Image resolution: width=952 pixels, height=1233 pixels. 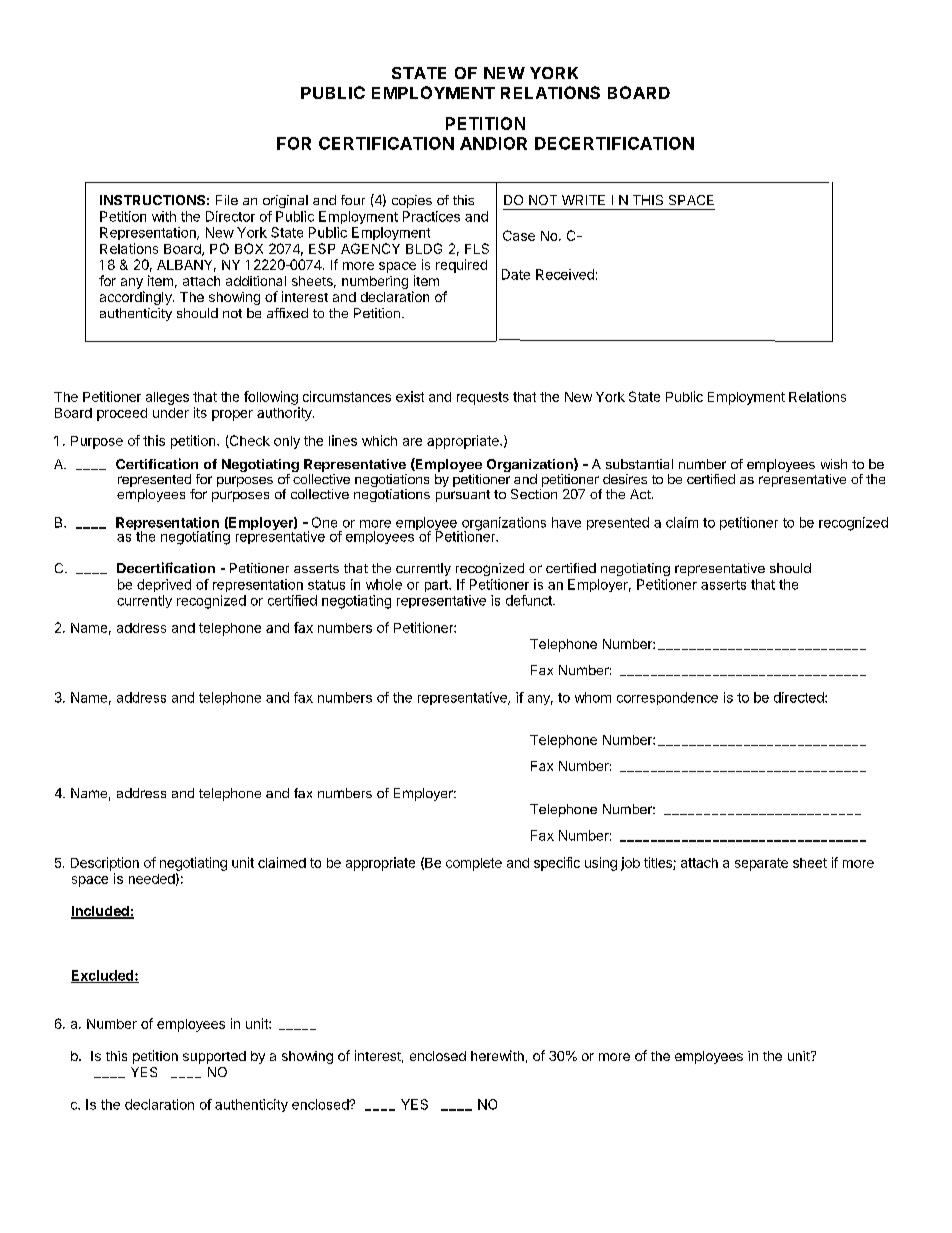 What do you see at coordinates (530, 600) in the document?
I see `defunct` at bounding box center [530, 600].
